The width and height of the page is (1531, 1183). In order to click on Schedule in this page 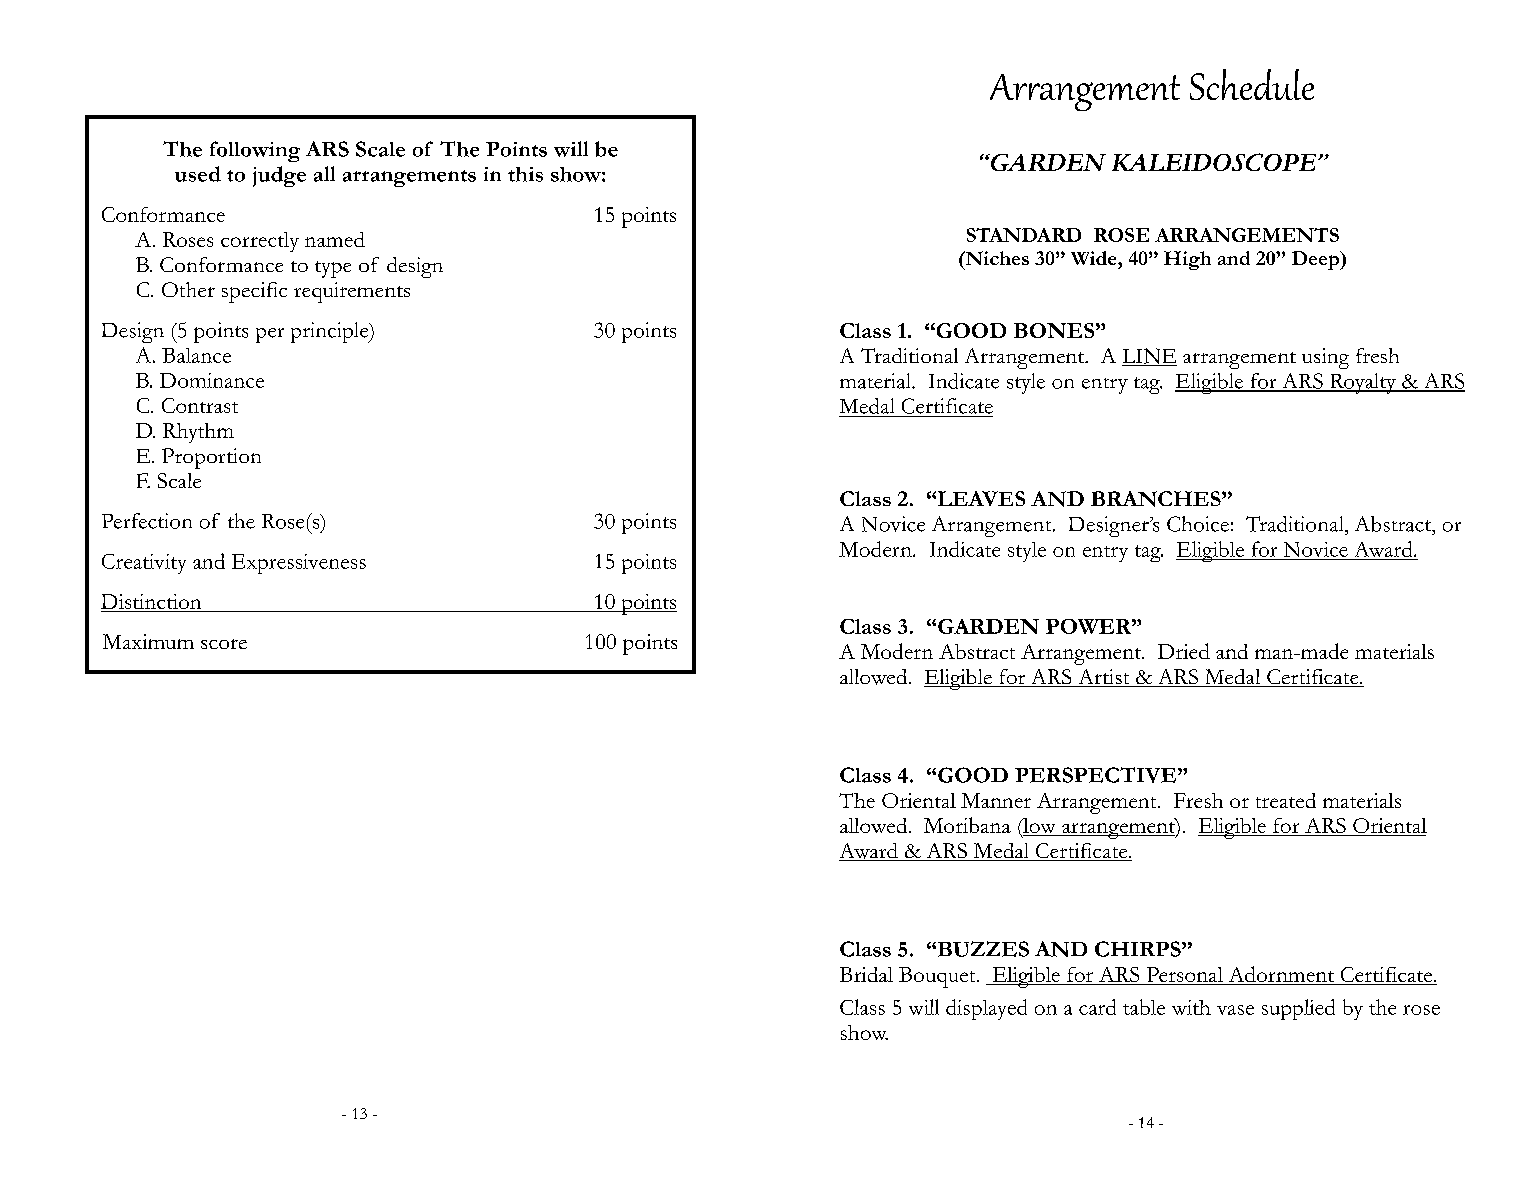, I will do `click(1252, 84)`.
